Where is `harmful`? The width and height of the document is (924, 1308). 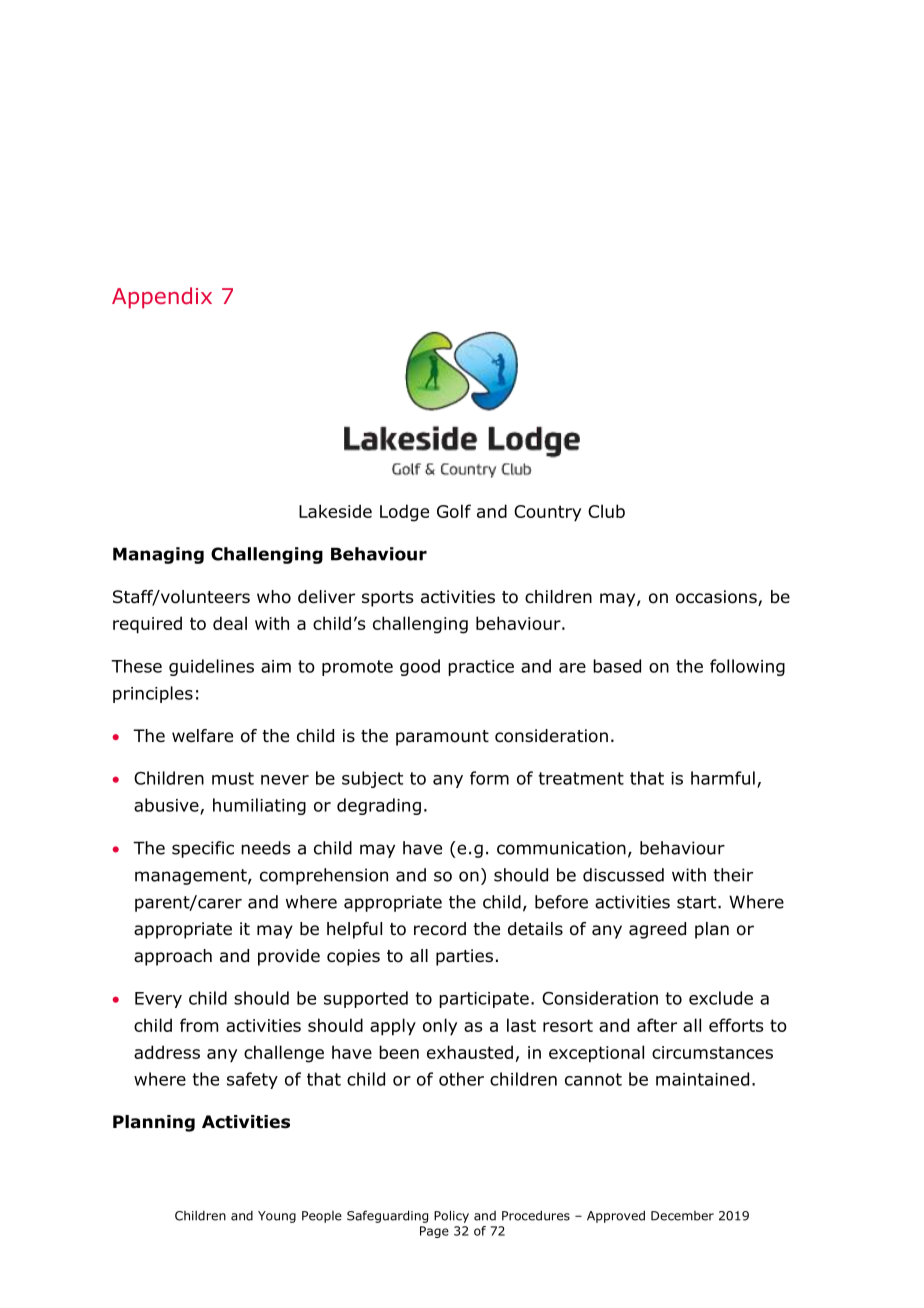
harmful is located at coordinates (723, 778).
